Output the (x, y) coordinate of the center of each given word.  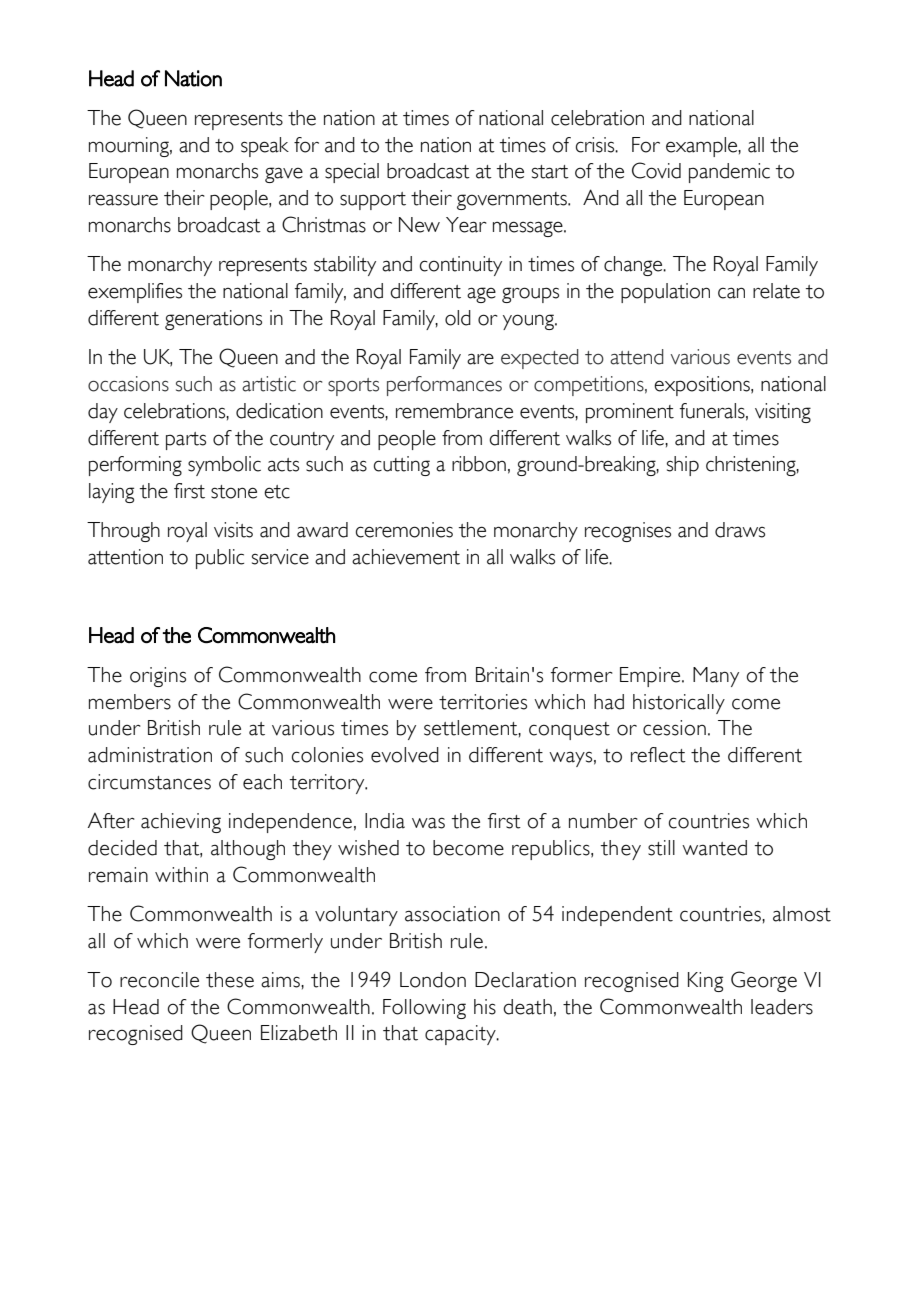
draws (740, 530)
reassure (123, 200)
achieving (181, 823)
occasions (128, 384)
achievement (406, 557)
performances (444, 386)
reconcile (159, 980)
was (428, 823)
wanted (714, 848)
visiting (783, 413)
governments (513, 201)
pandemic (729, 173)
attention (125, 557)
